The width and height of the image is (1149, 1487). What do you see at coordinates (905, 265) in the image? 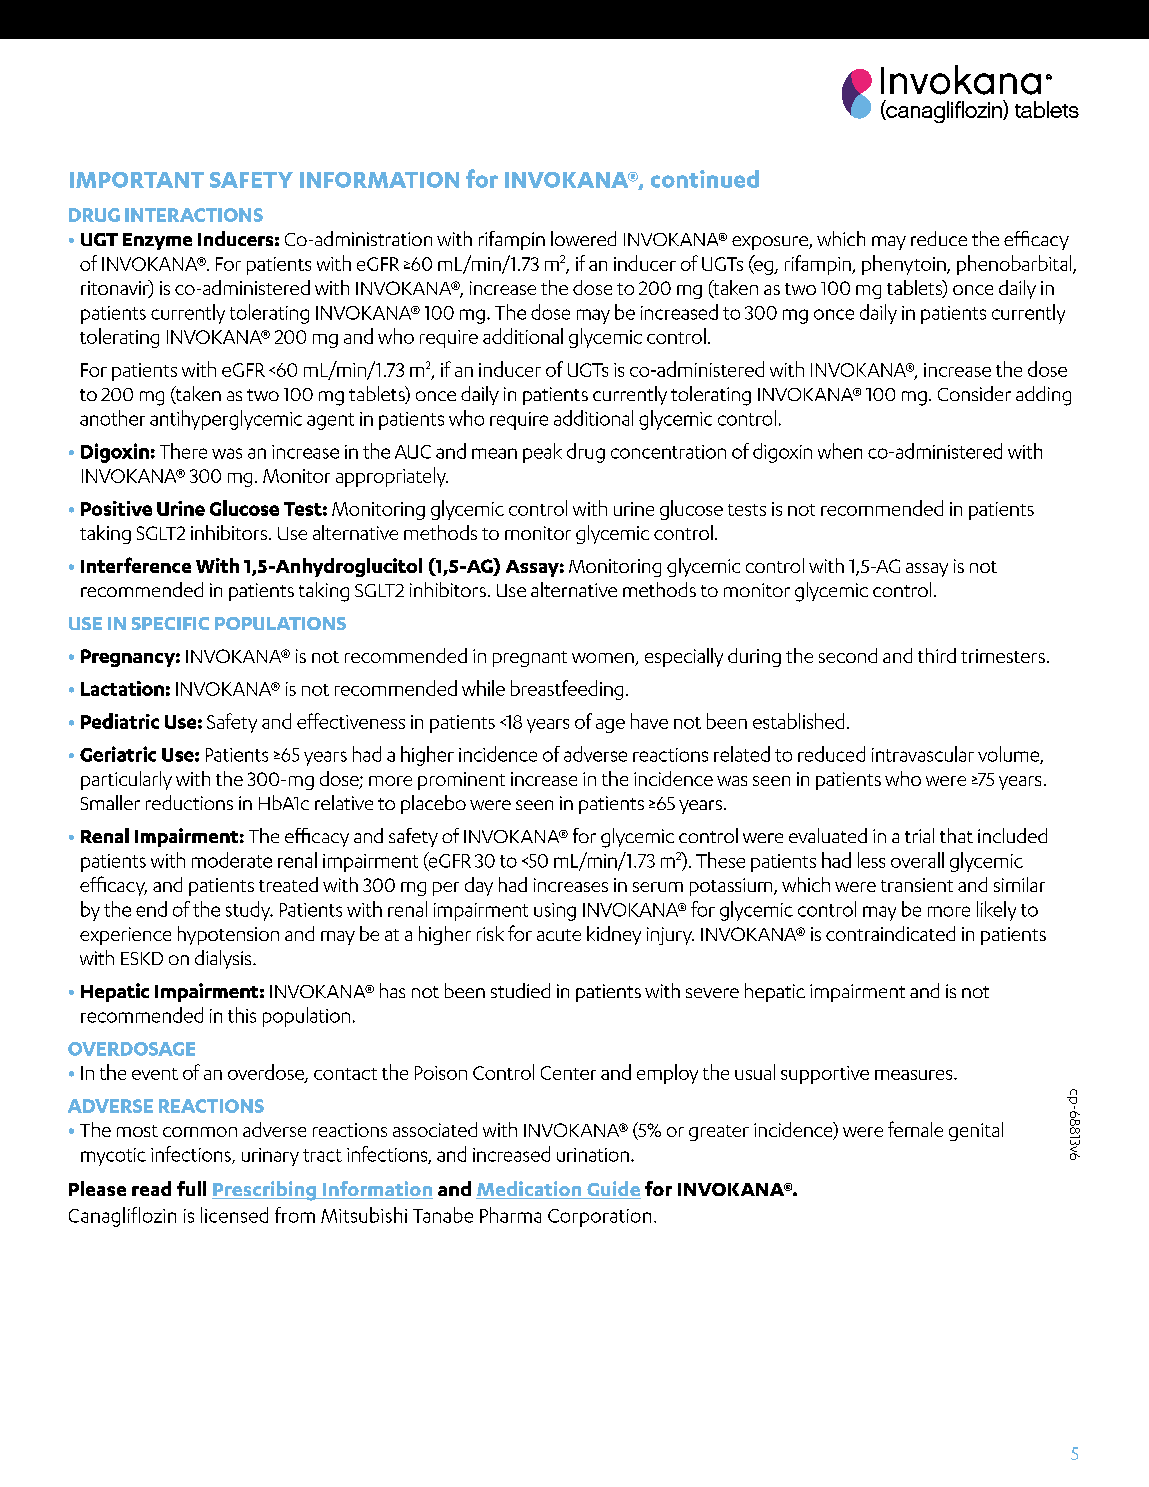
I see `phenytoin` at bounding box center [905, 265].
